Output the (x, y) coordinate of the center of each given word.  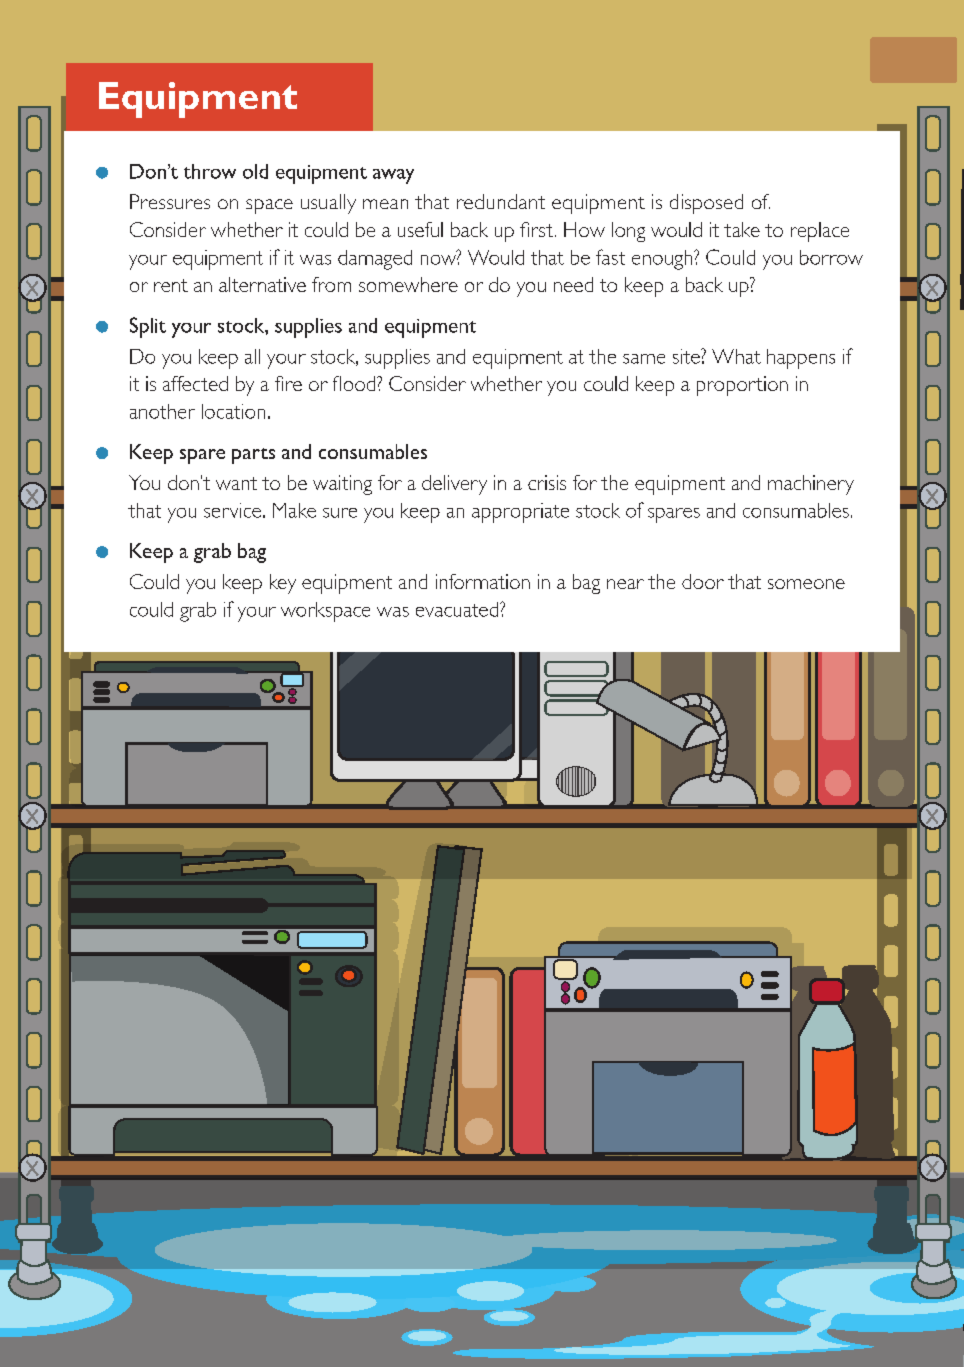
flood (355, 383)
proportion (742, 386)
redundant (501, 201)
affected (195, 383)
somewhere (408, 284)
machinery (811, 485)
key (283, 584)
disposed (706, 204)
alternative (262, 284)
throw (210, 171)
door (703, 581)
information (483, 581)
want (236, 483)
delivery (454, 485)
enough (663, 260)
